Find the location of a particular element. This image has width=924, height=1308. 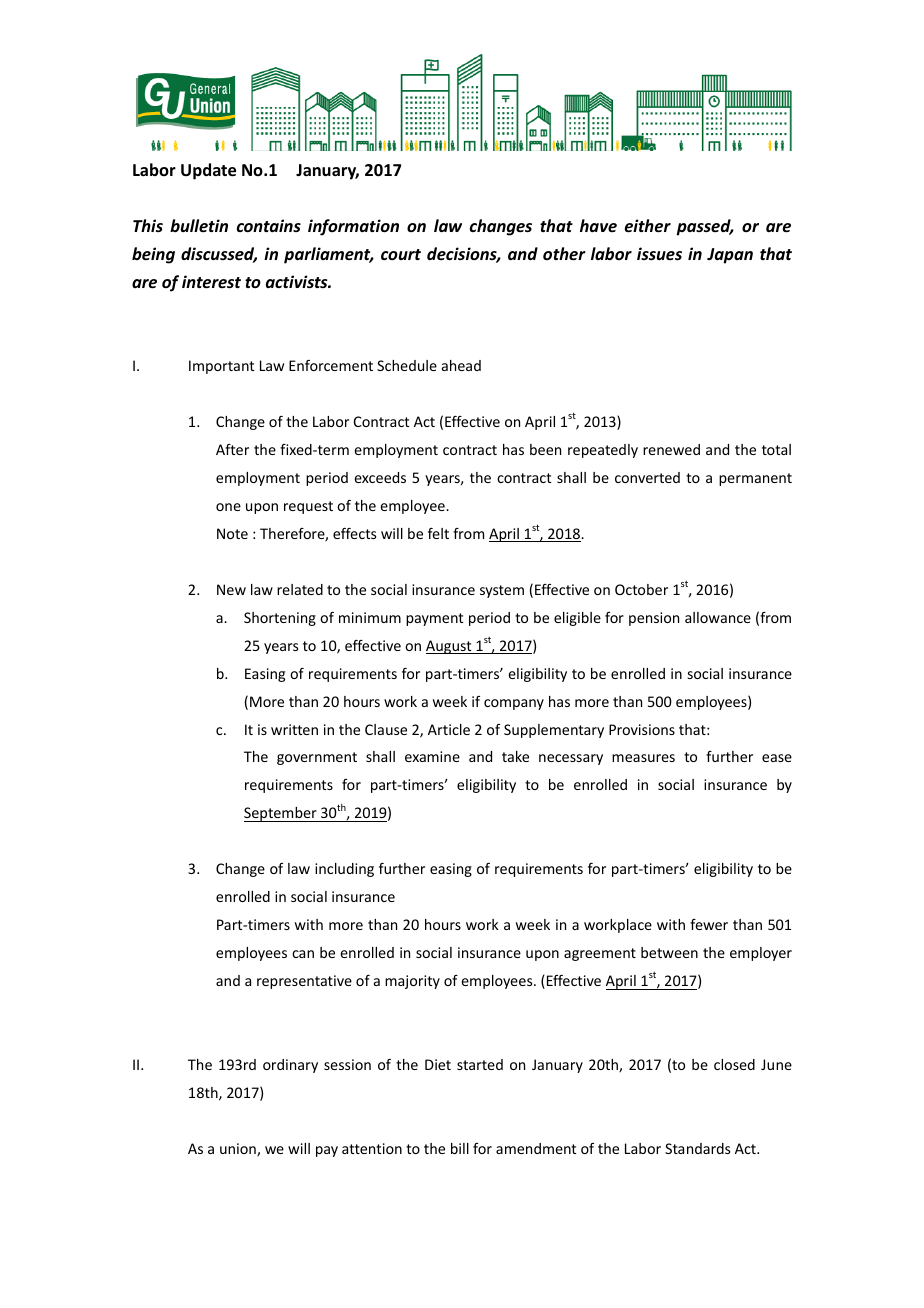

union is located at coordinates (239, 1150).
